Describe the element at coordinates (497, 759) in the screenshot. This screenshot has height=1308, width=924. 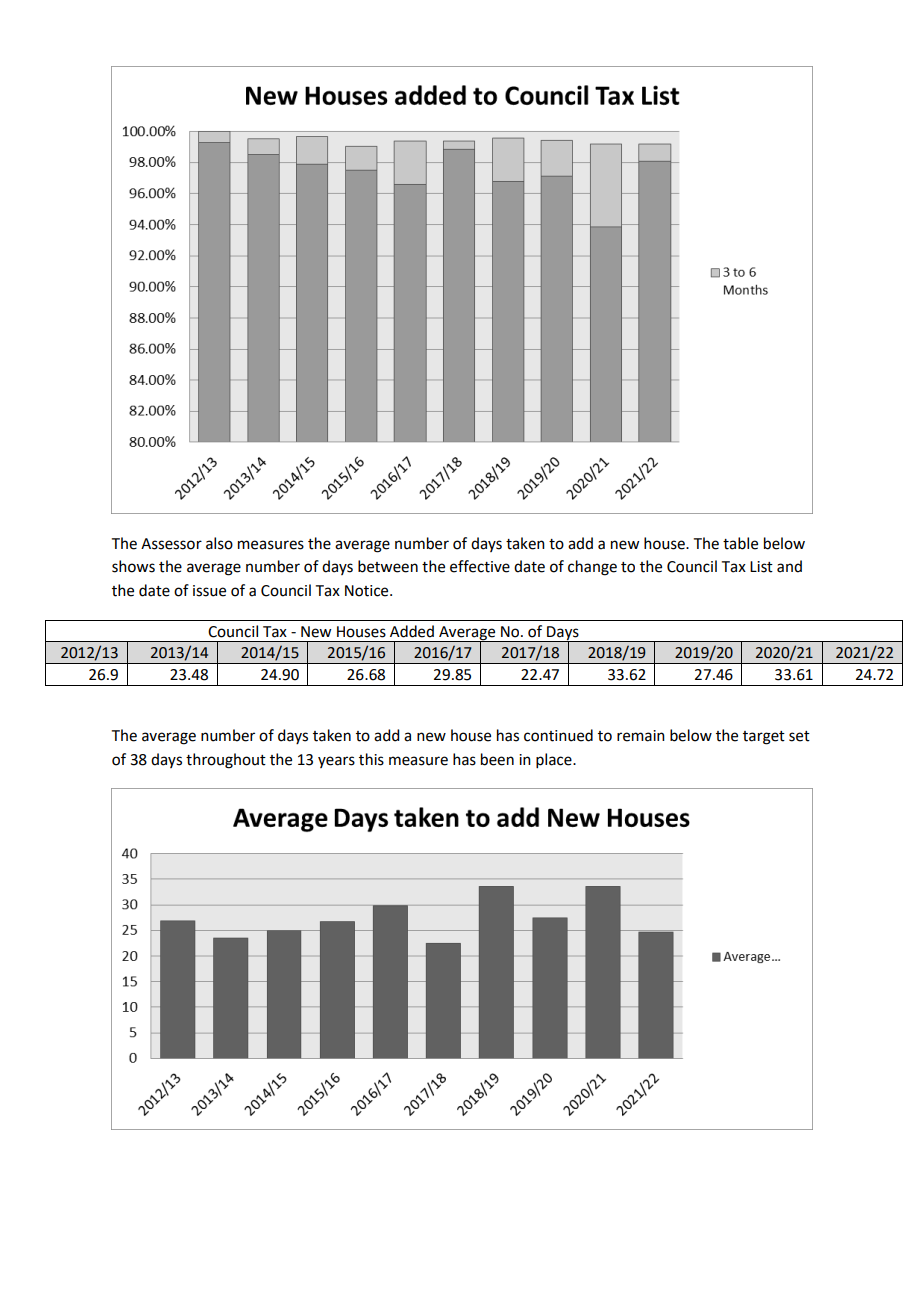
I see `been` at that location.
